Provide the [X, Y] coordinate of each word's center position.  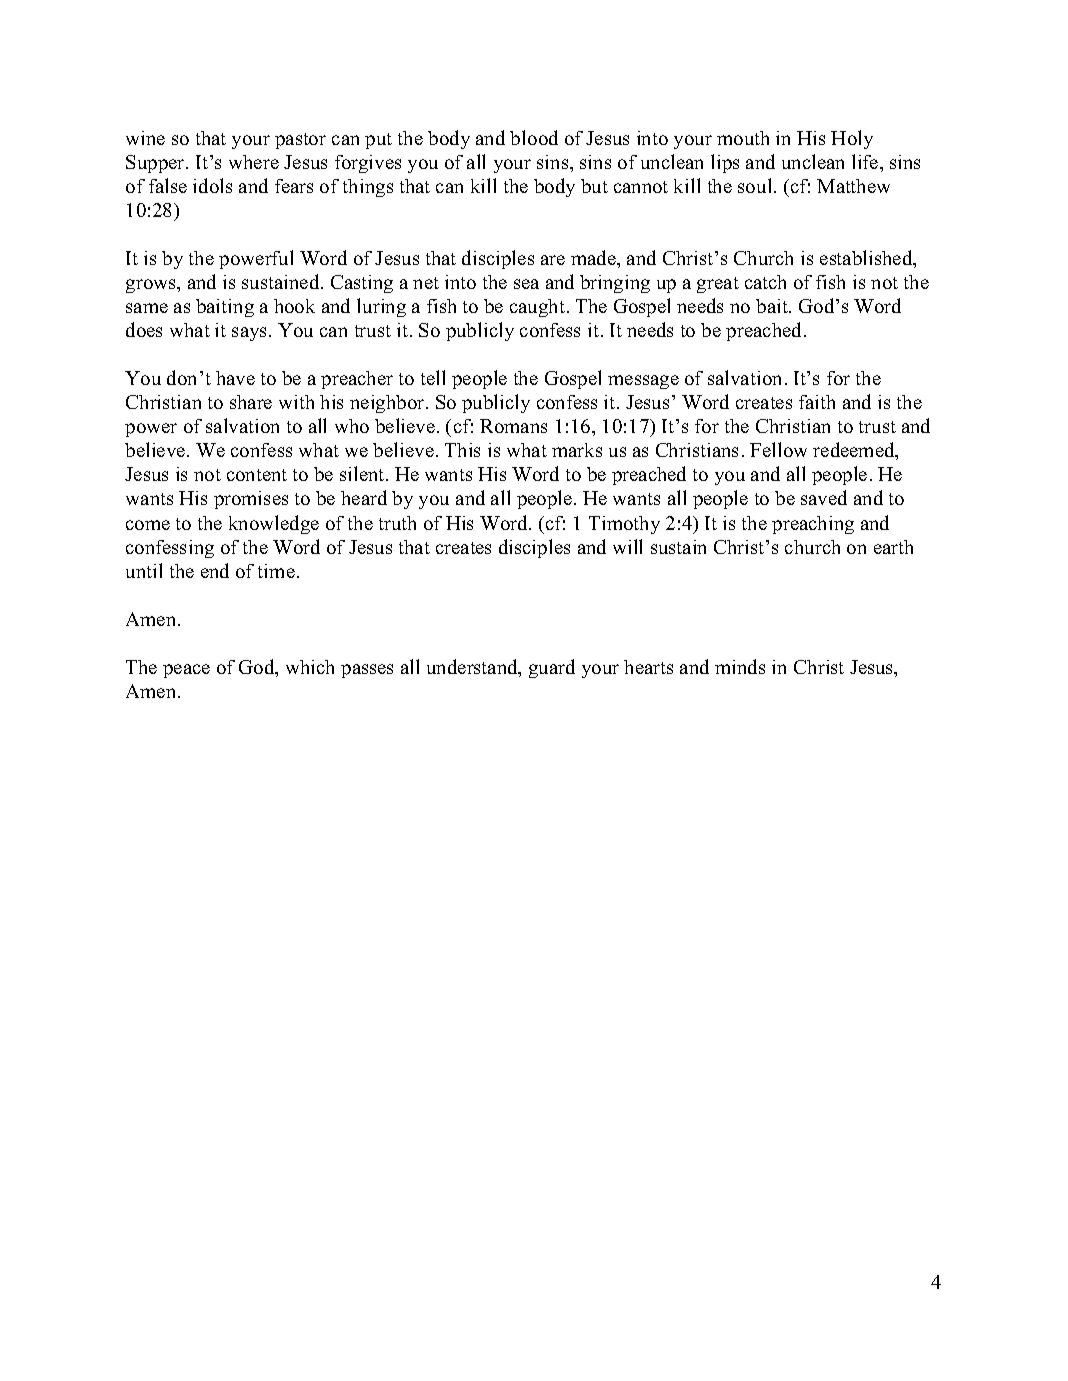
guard [552, 668]
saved [824, 497]
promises [251, 500]
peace [186, 671]
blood [534, 137]
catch [765, 282]
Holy [852, 139]
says [249, 334]
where [254, 162]
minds [740, 666]
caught [539, 308]
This [462, 450]
